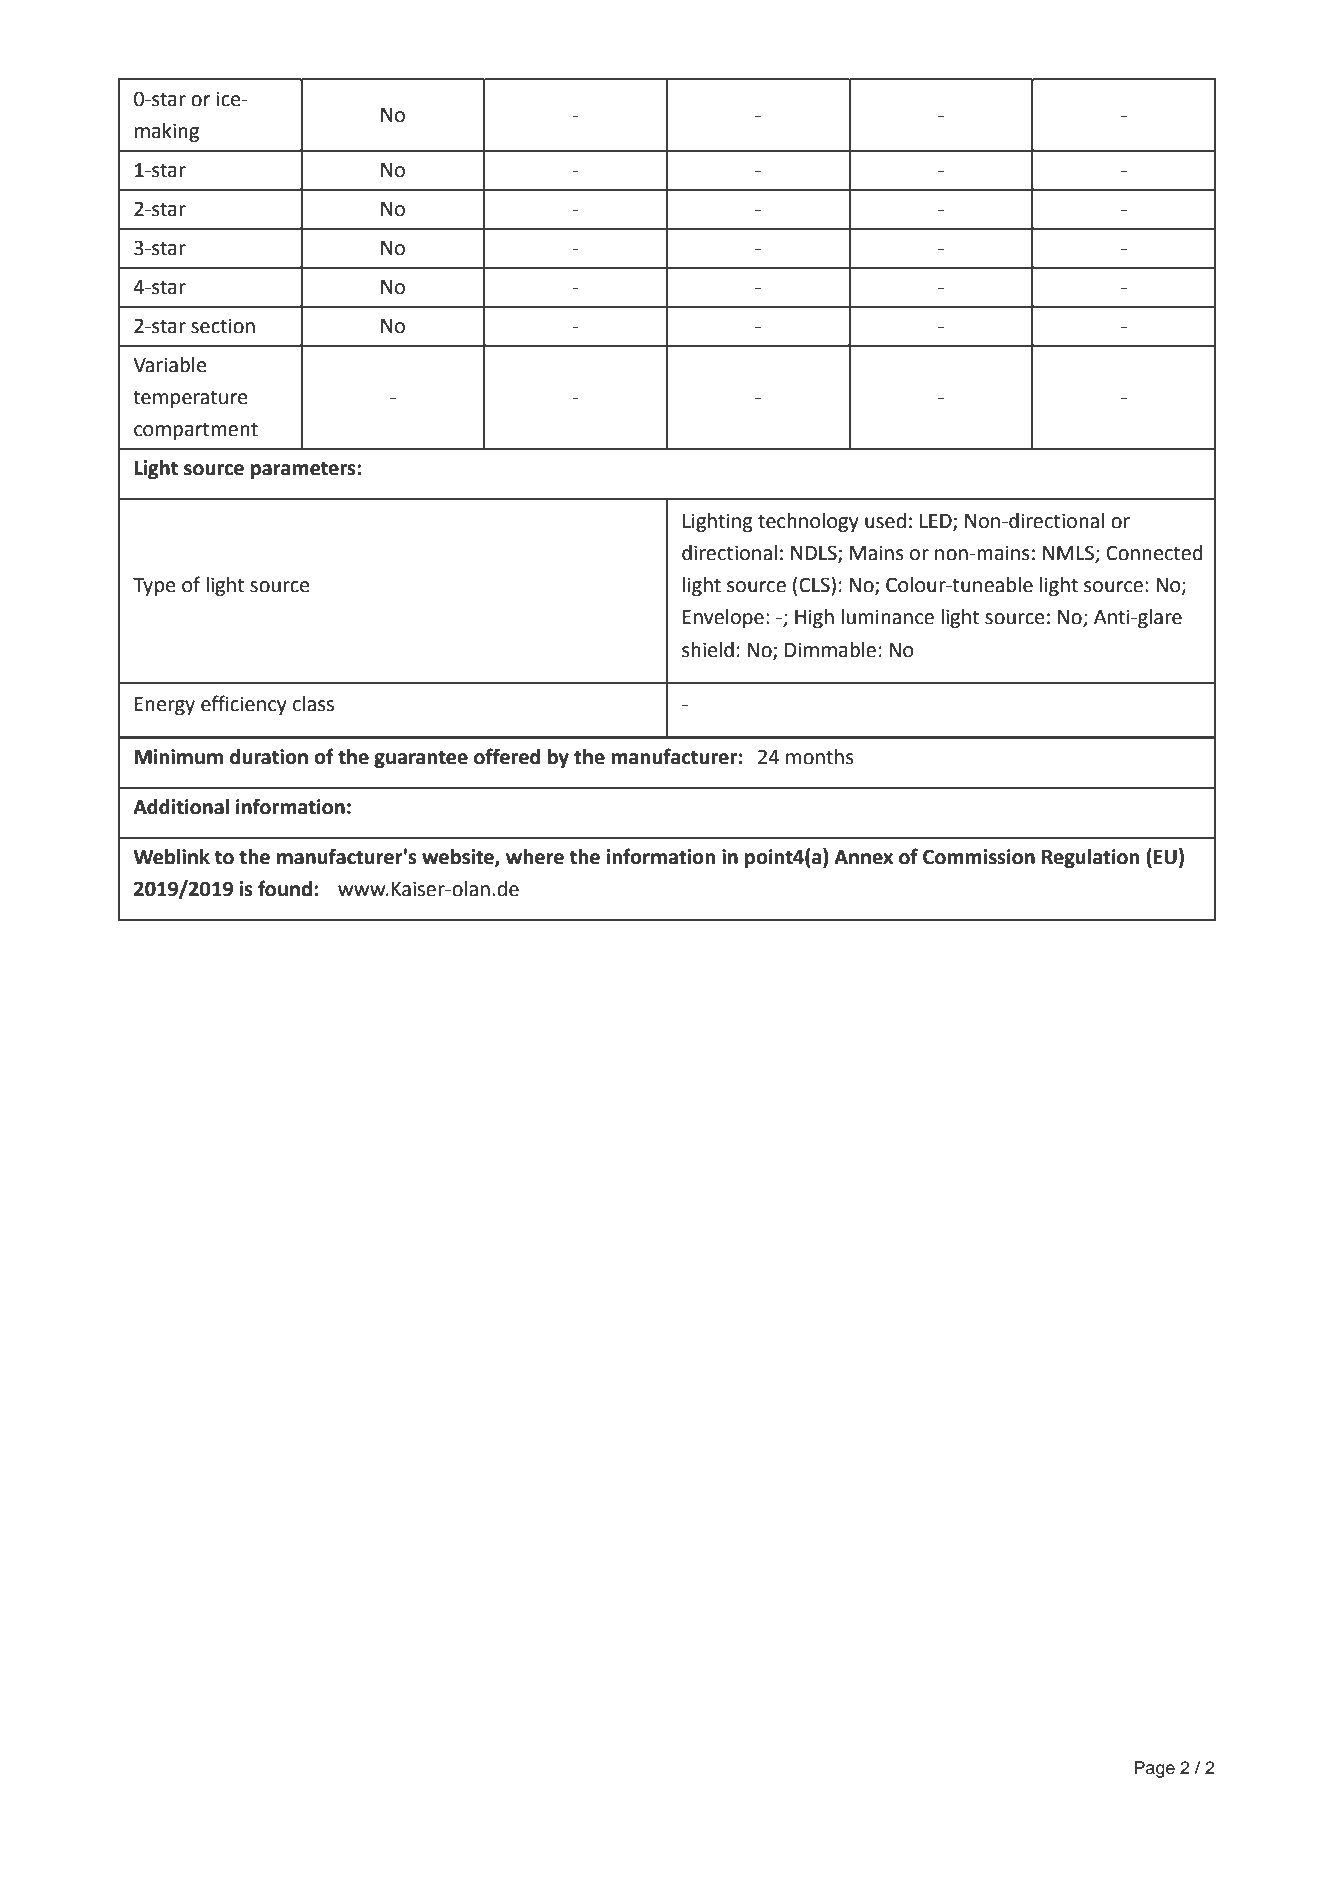  I want to click on duration, so click(269, 757).
